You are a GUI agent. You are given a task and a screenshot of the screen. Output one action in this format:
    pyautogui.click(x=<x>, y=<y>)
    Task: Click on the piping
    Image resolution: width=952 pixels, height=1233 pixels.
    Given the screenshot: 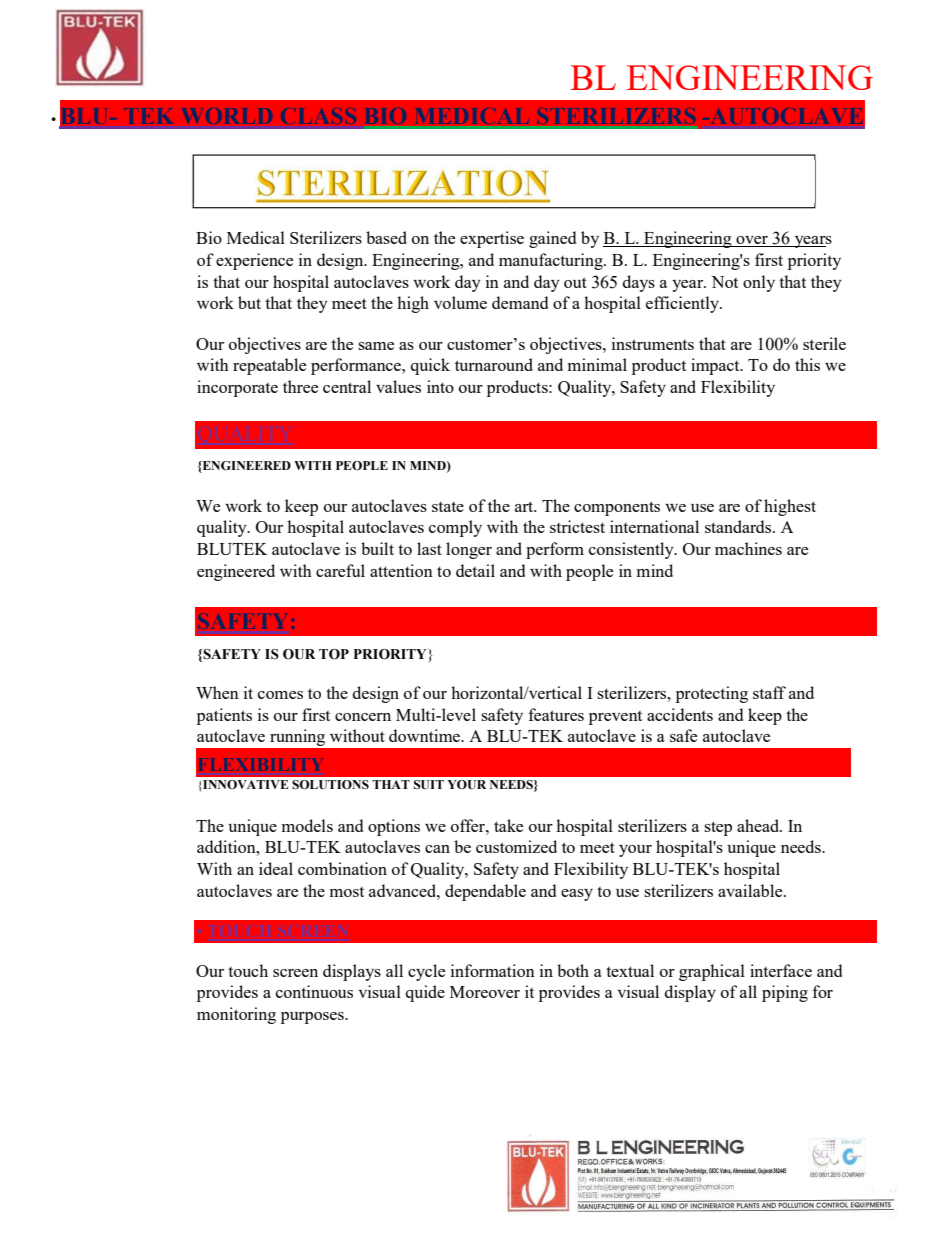 What is the action you would take?
    pyautogui.click(x=785, y=993)
